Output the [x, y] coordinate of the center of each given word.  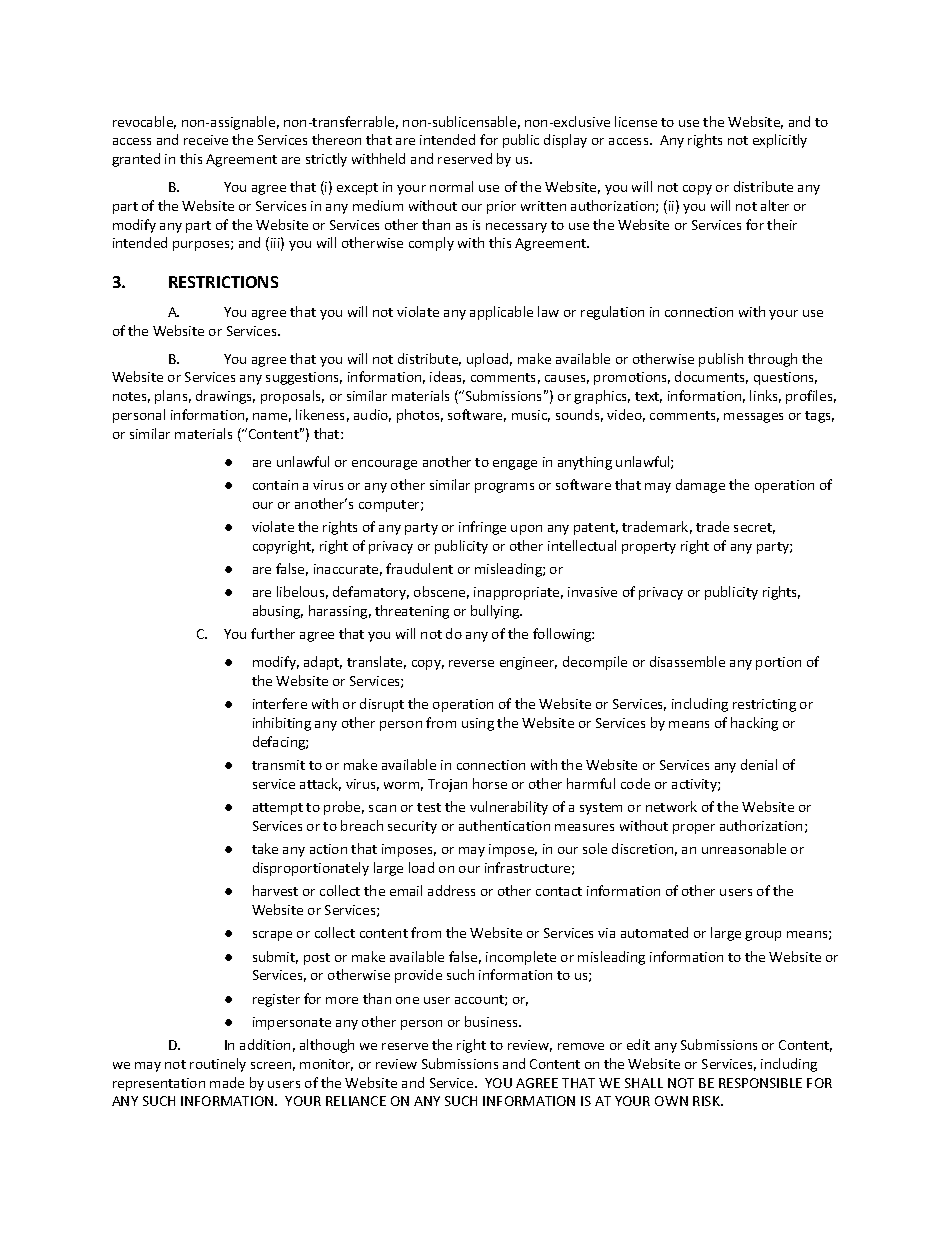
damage [700, 486]
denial [759, 764]
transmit [278, 765]
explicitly [780, 141]
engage [515, 465]
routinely [218, 1065]
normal [451, 186]
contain [275, 485]
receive [206, 140]
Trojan [447, 785]
